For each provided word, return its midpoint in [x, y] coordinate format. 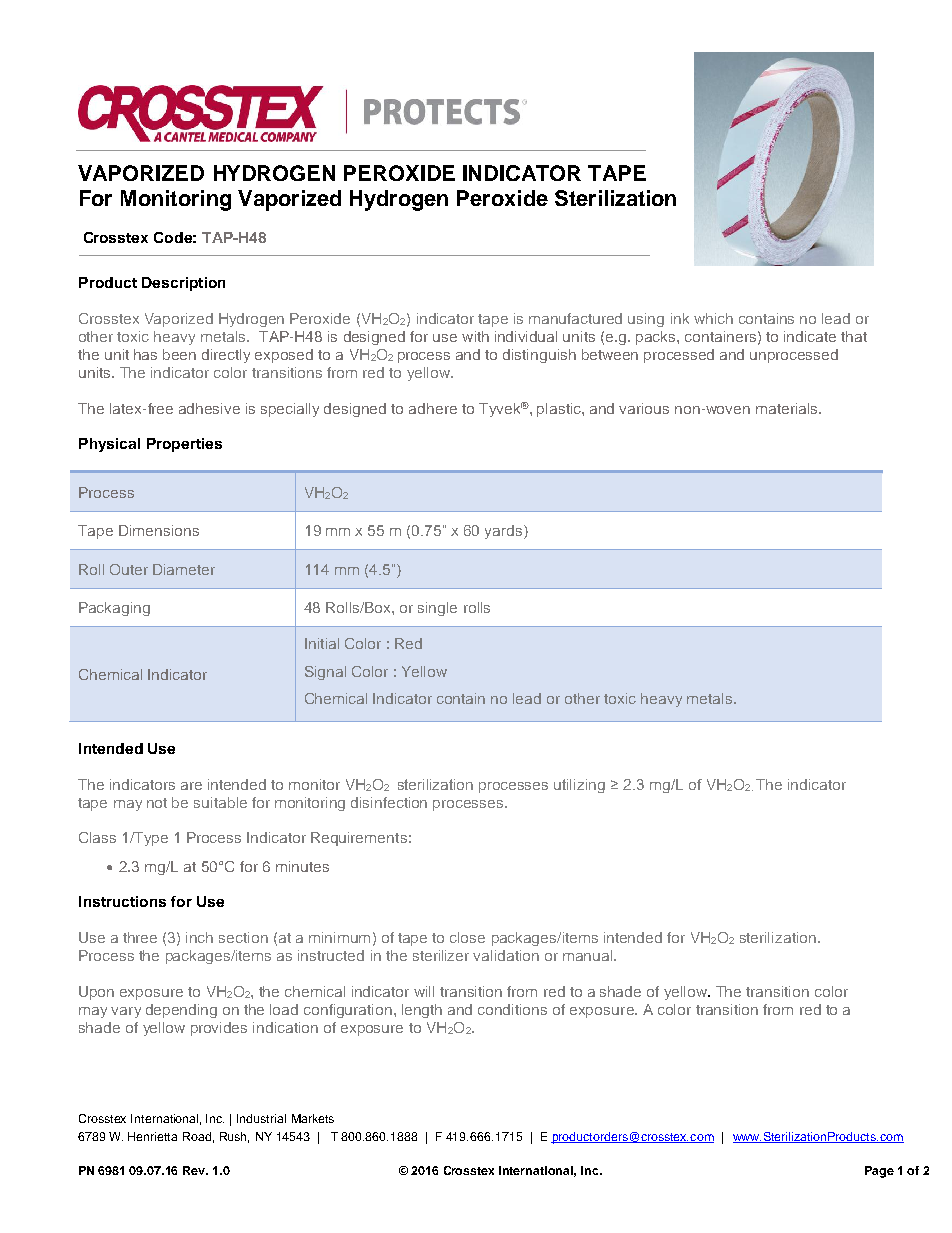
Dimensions [159, 530]
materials [788, 408]
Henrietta [152, 1136]
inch [199, 937]
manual [589, 955]
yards [505, 532]
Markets [313, 1118]
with [475, 336]
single [437, 609]
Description [183, 284]
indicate [810, 336]
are [191, 786]
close [467, 937]
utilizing [579, 786]
